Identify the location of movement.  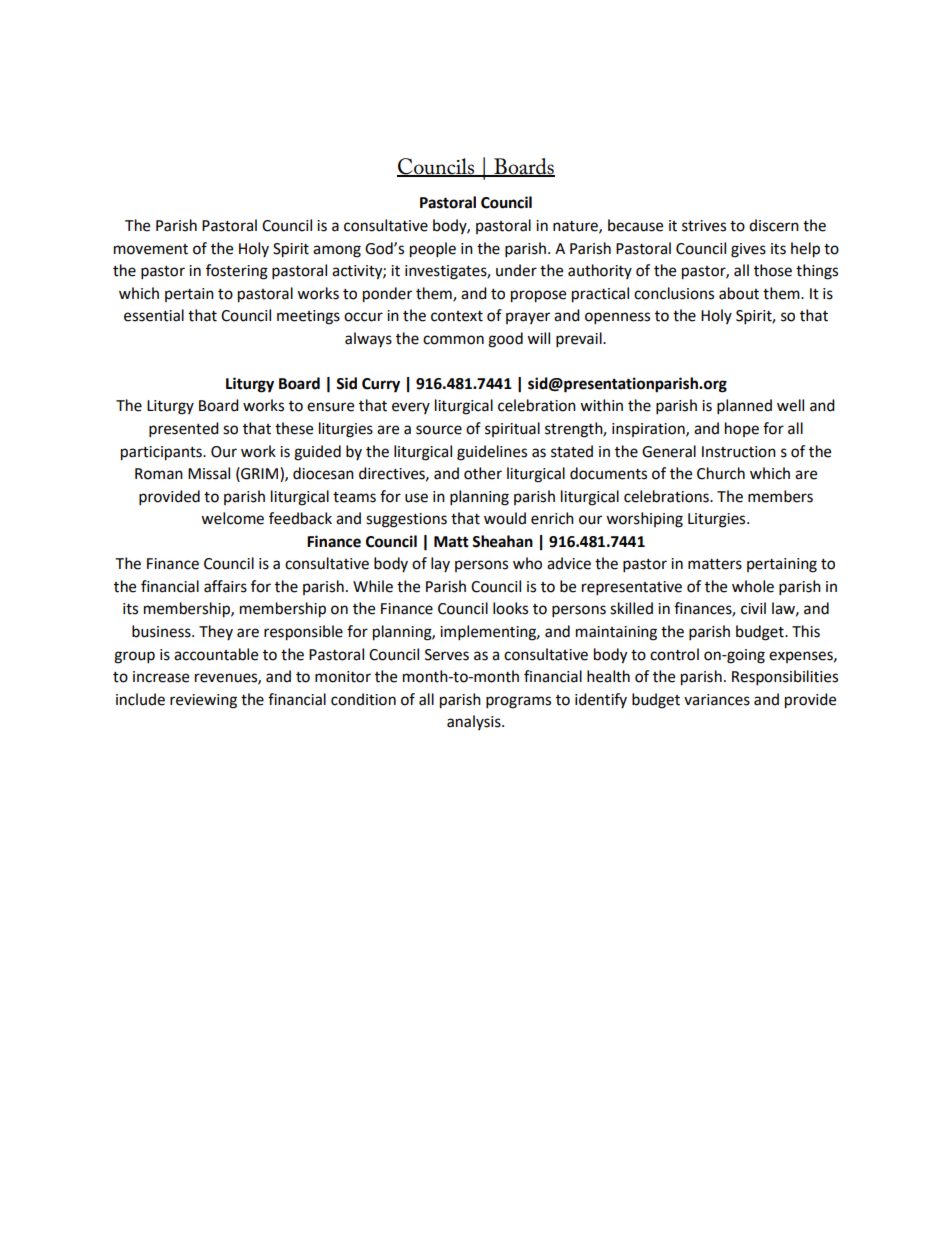
(151, 249).
